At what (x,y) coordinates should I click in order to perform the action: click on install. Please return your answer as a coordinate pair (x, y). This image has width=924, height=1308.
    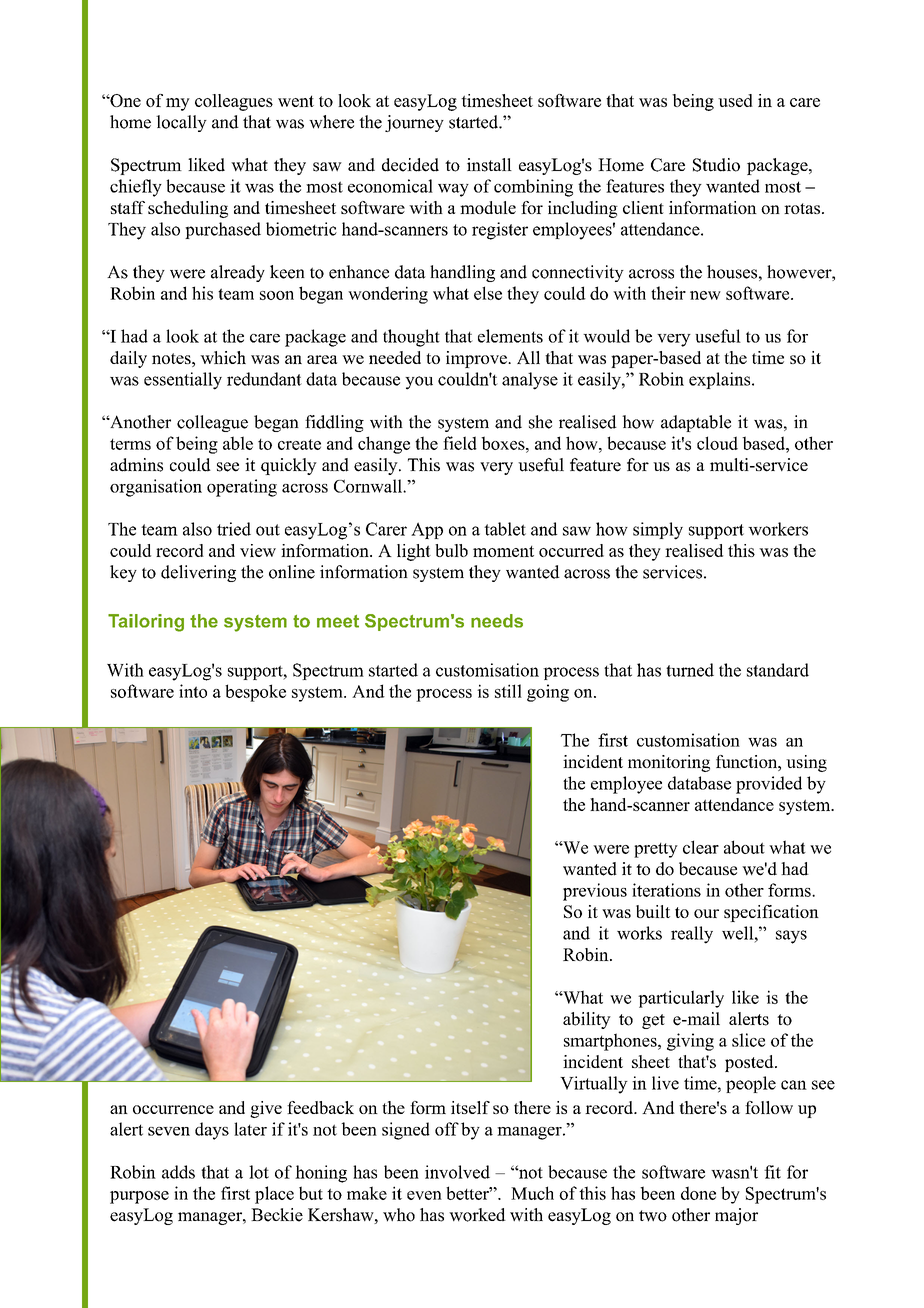
    Looking at the image, I should click on (489, 165).
